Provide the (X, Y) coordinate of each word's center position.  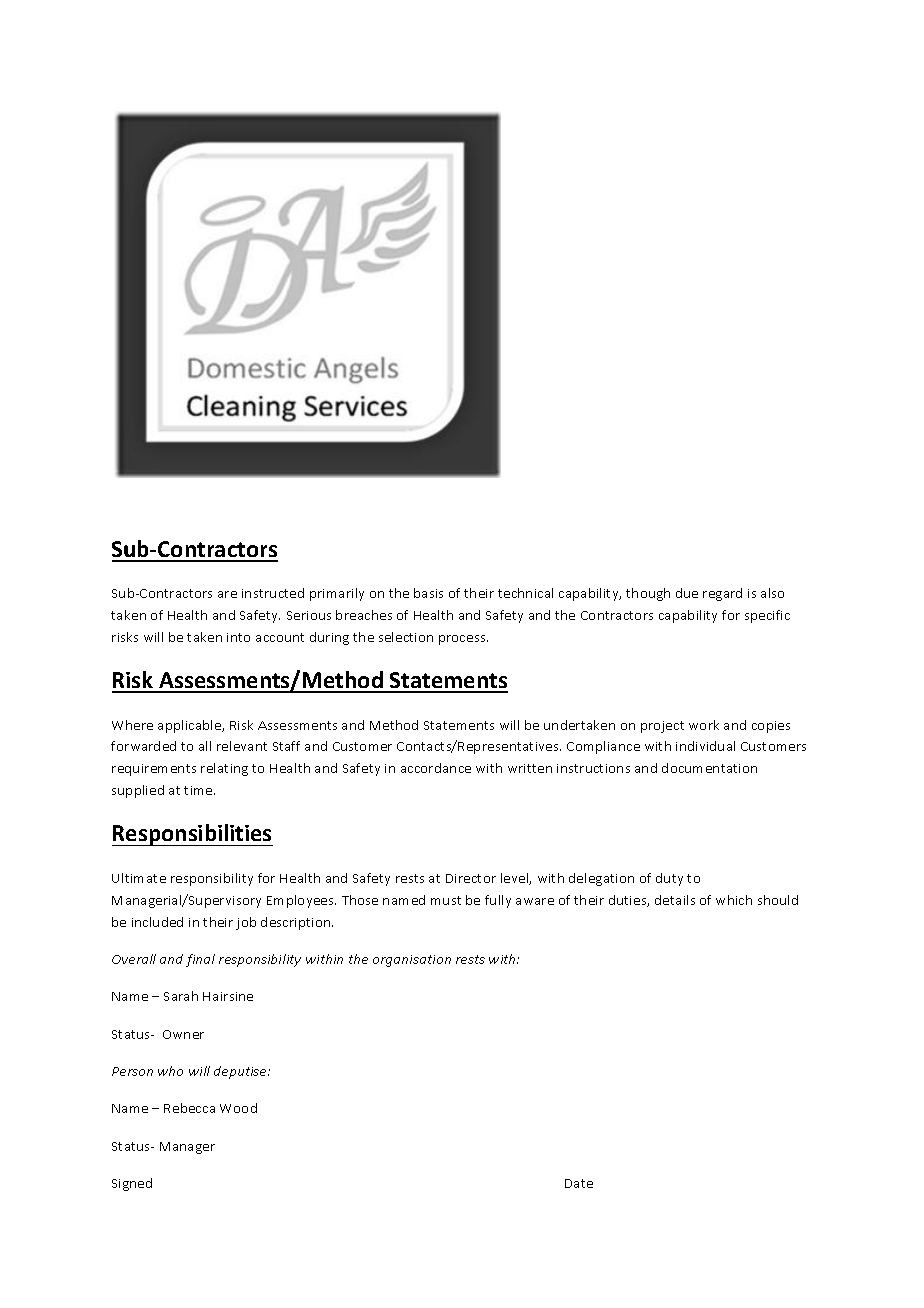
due (687, 593)
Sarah (181, 996)
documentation (709, 768)
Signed (132, 1184)
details (675, 900)
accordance (436, 768)
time (199, 790)
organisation (412, 961)
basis (428, 593)
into (238, 637)
